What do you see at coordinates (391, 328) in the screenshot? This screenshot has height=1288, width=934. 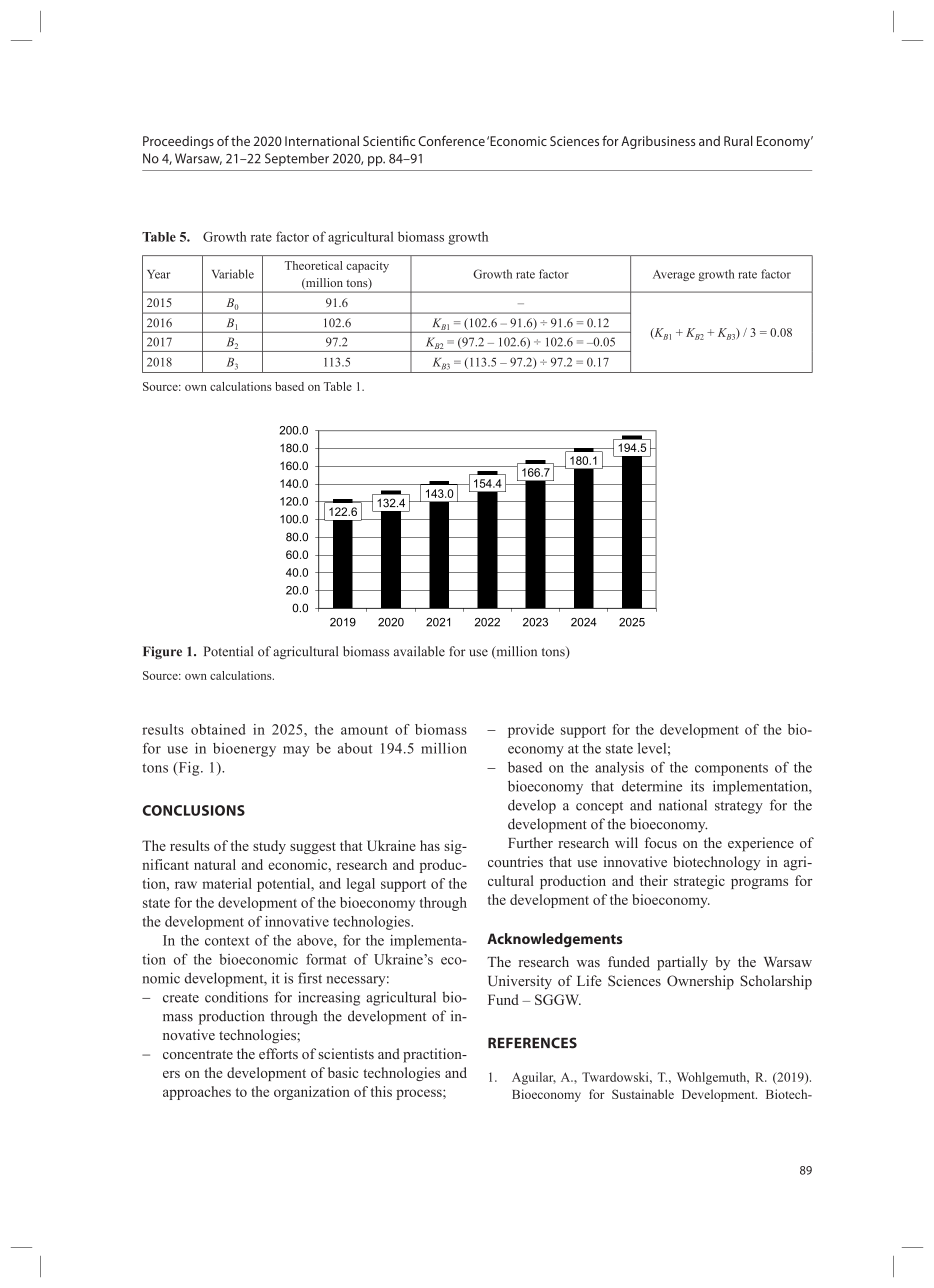 I see `calculating` at bounding box center [391, 328].
